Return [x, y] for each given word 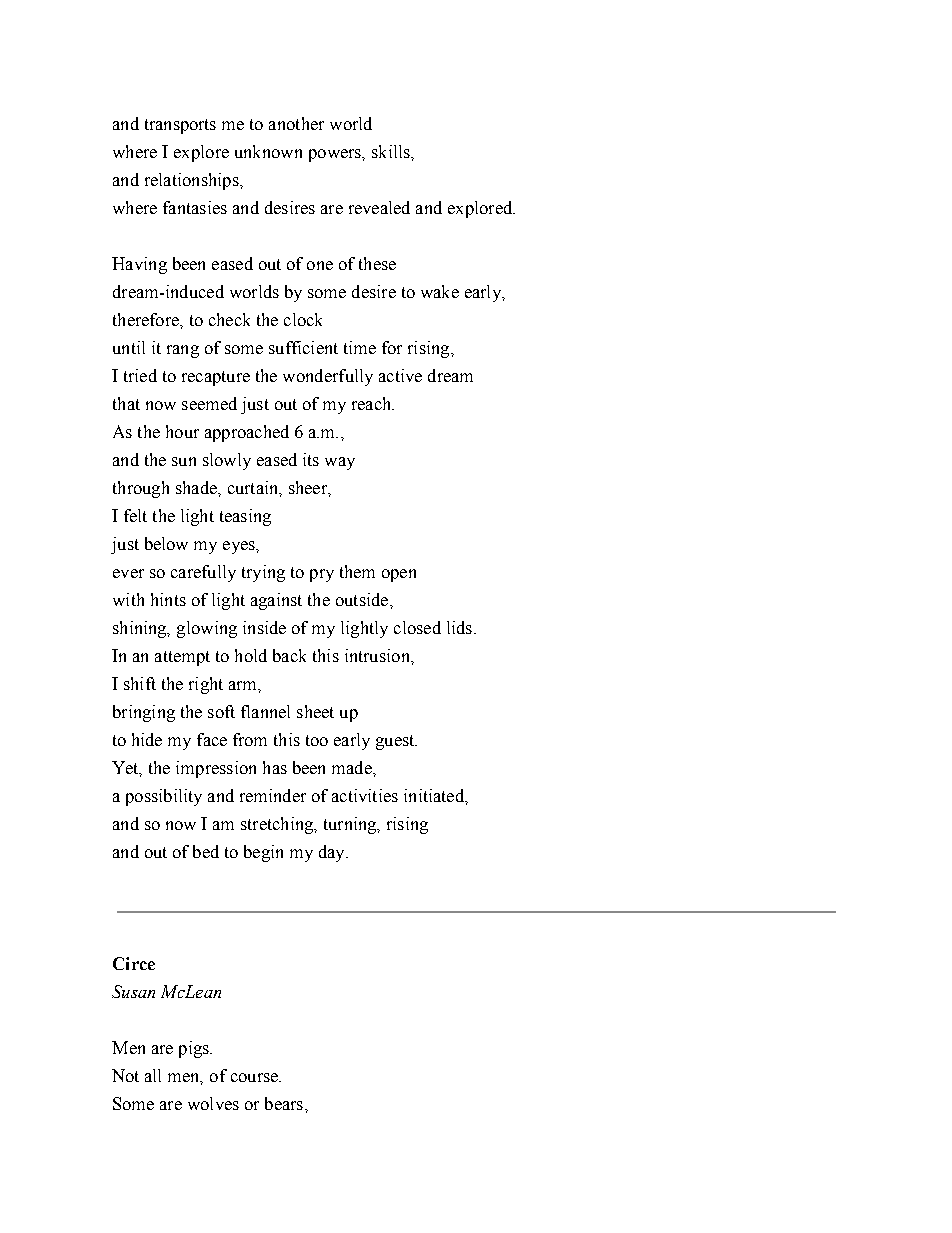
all [153, 1075]
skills [392, 151]
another [296, 123]
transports [180, 126]
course [255, 1077]
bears [284, 1103]
